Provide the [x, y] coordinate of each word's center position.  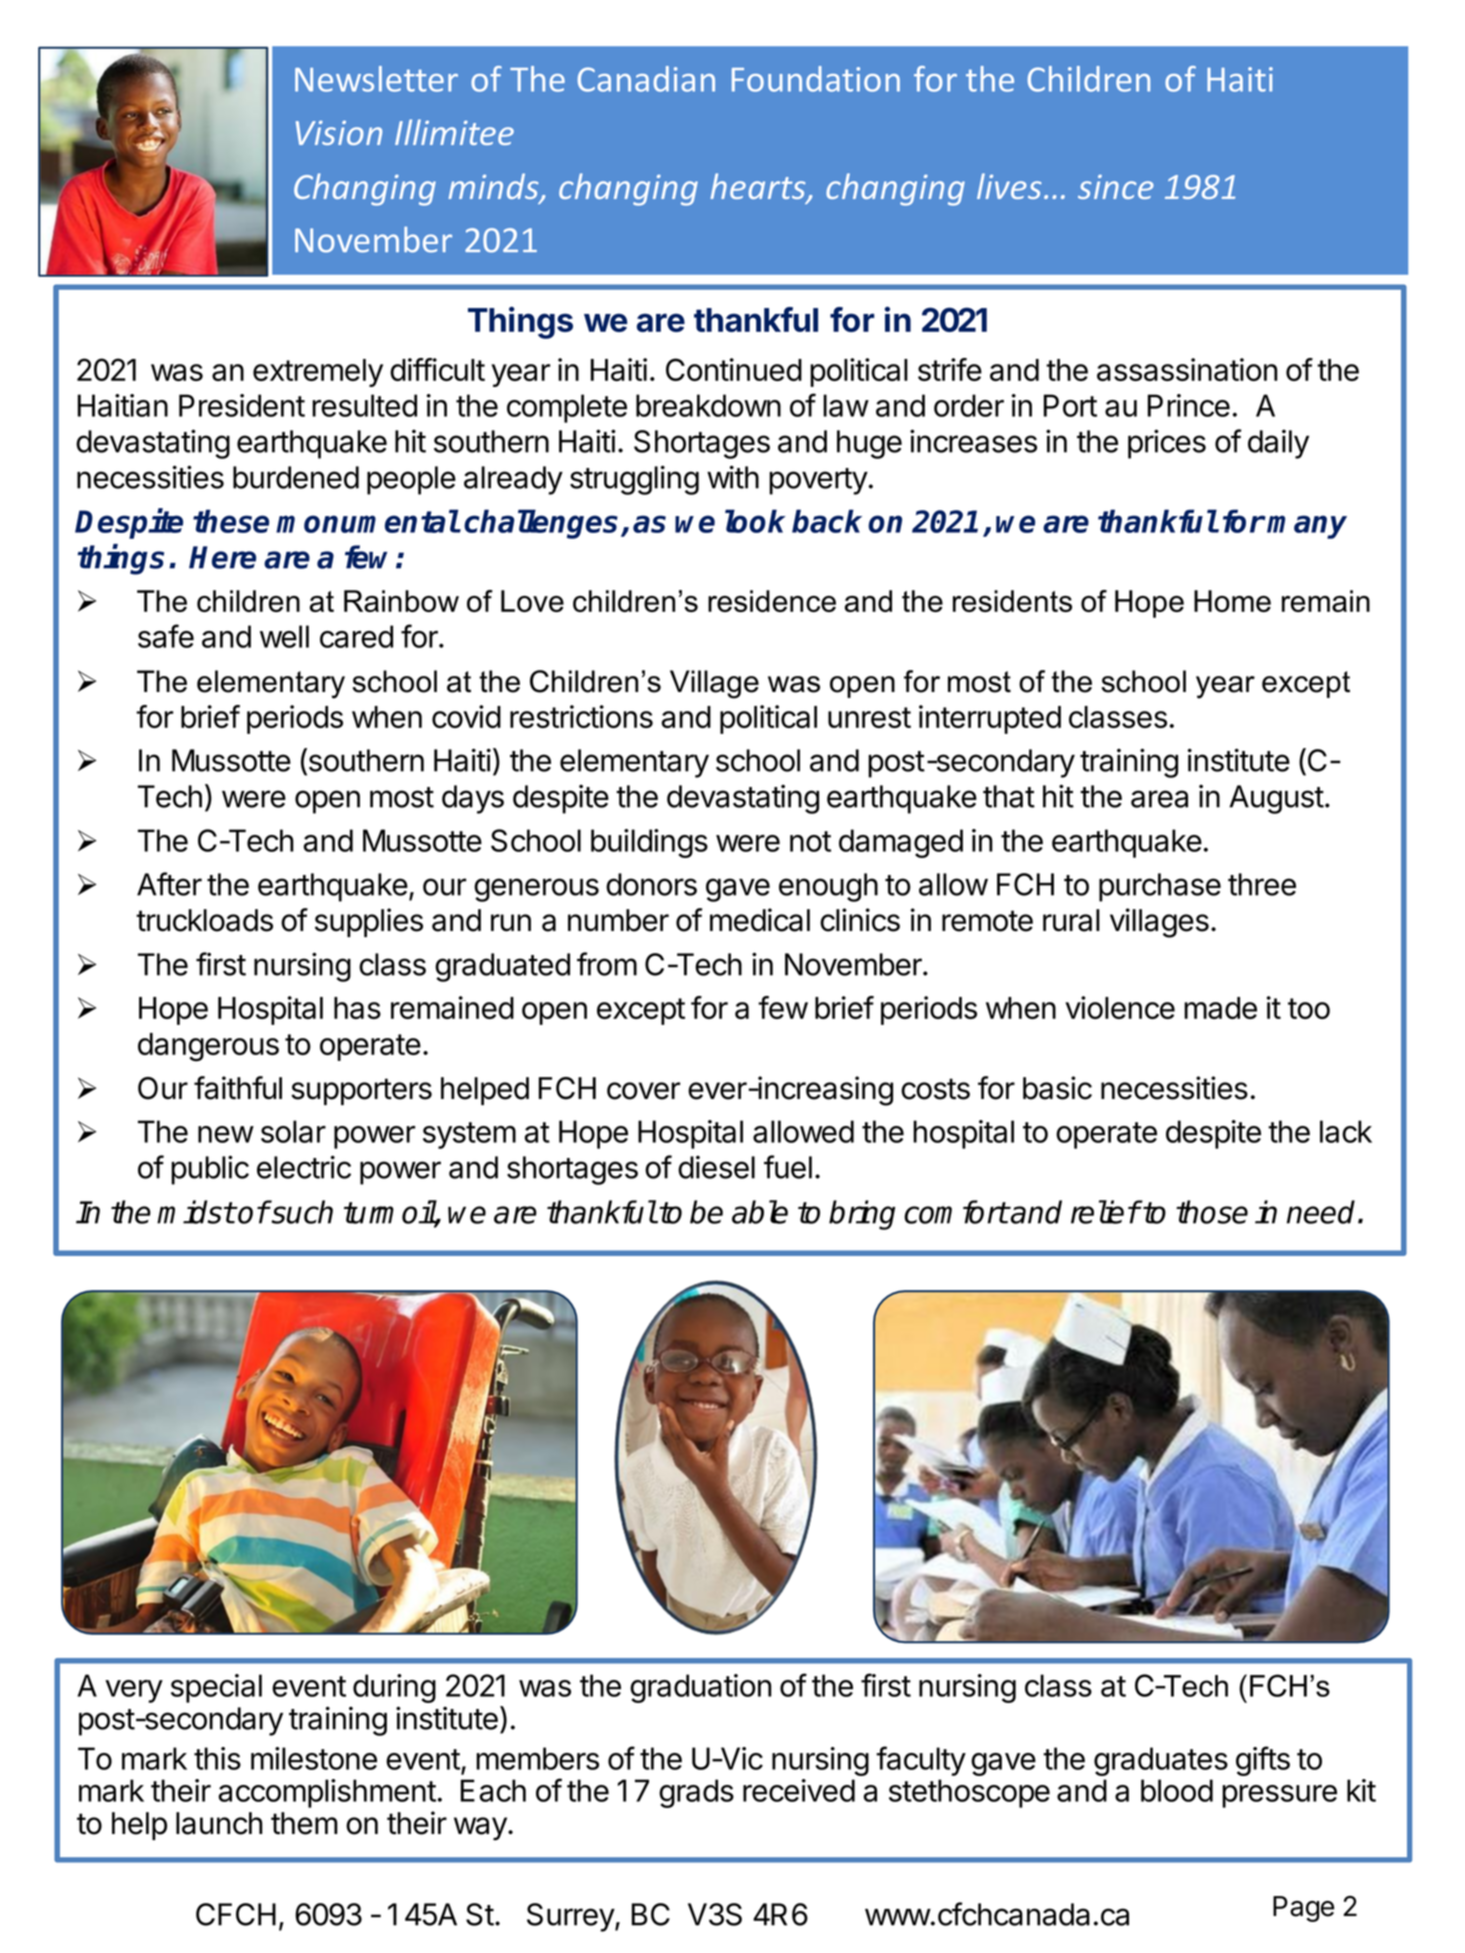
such [301, 1212]
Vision [339, 132]
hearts [759, 187]
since [1116, 186]
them [304, 1823]
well [284, 636]
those [1212, 1212]
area [1159, 799]
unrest [869, 717]
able [760, 1212]
